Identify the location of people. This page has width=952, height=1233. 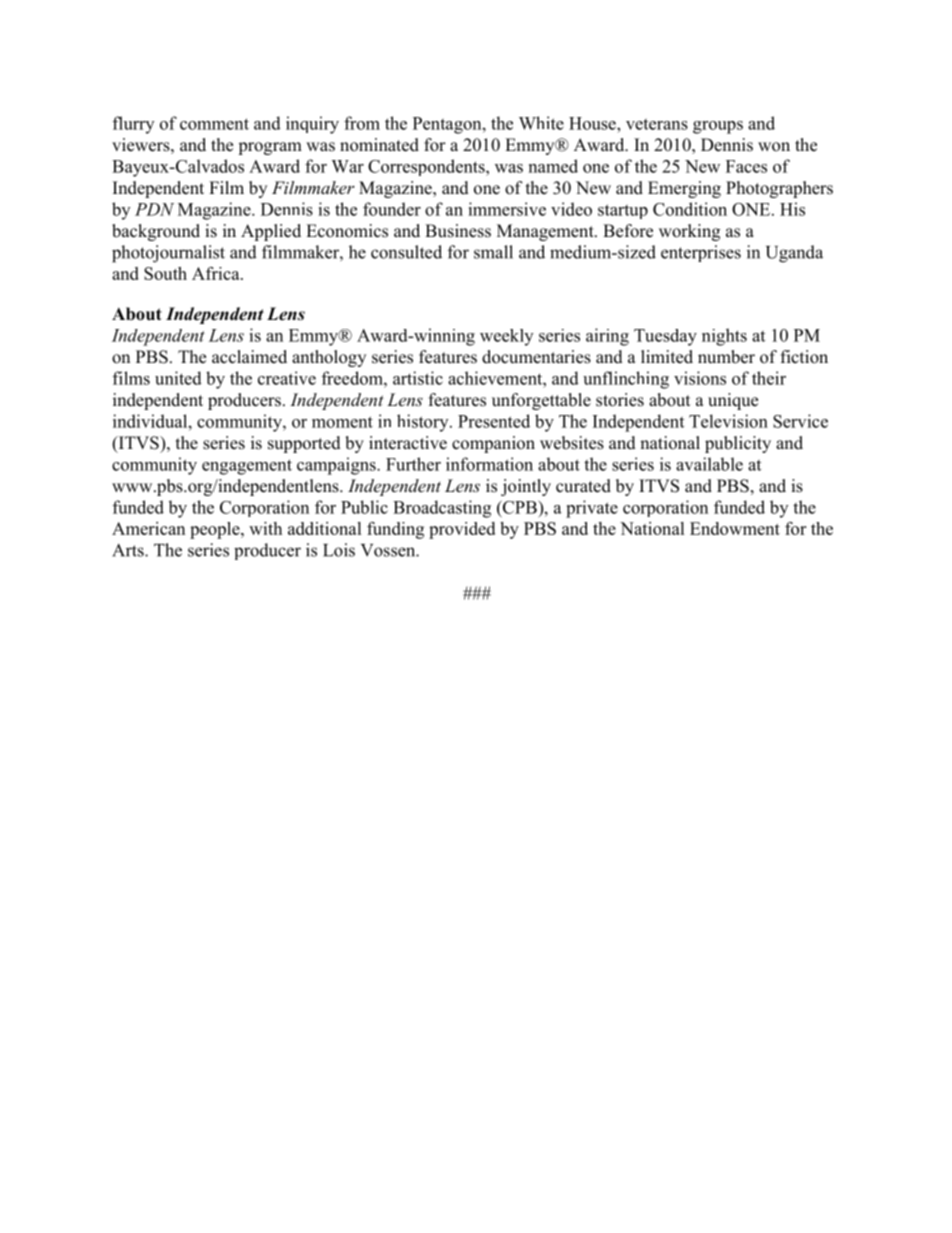
(216, 530).
